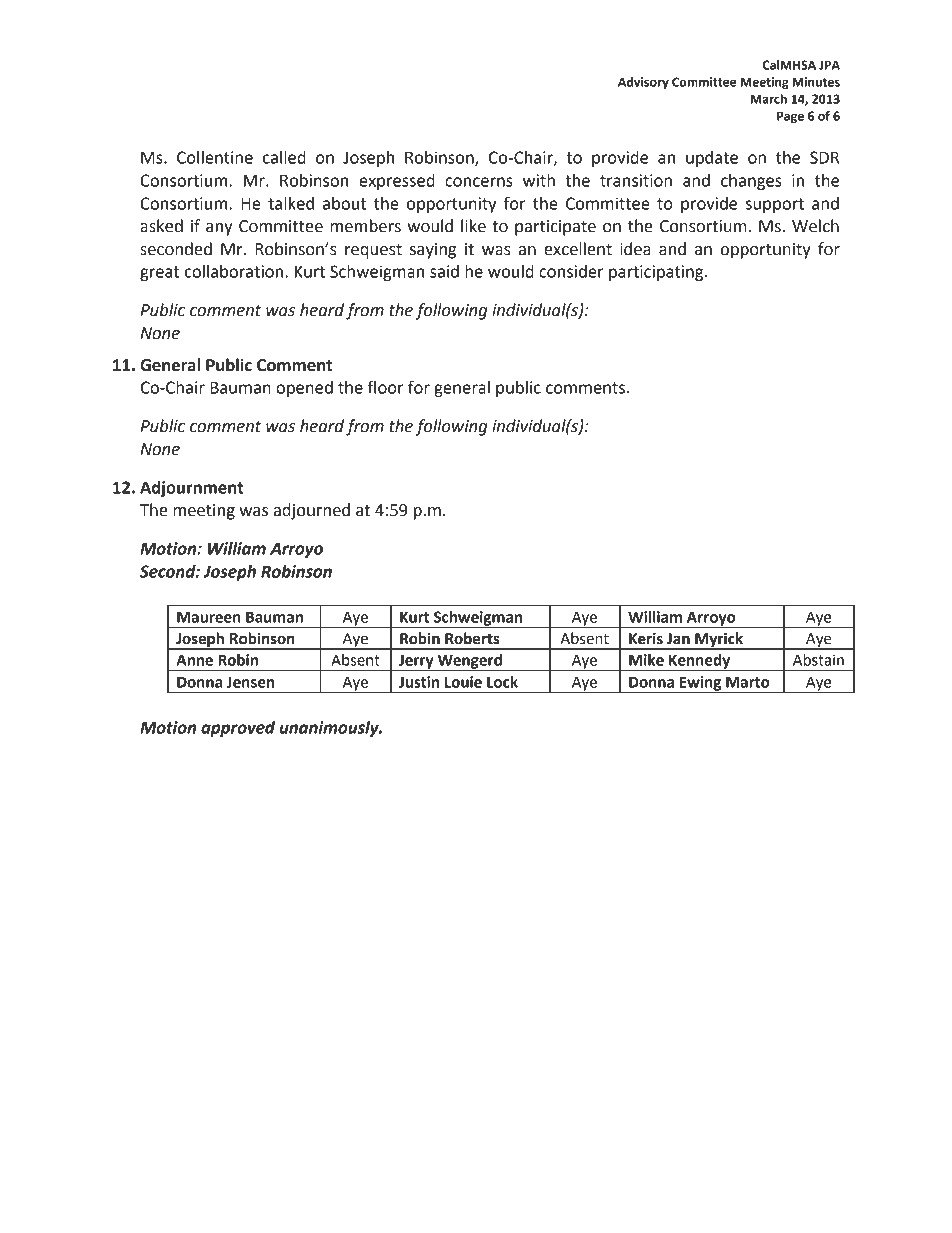 The width and height of the screenshot is (952, 1233). I want to click on approved, so click(238, 729).
